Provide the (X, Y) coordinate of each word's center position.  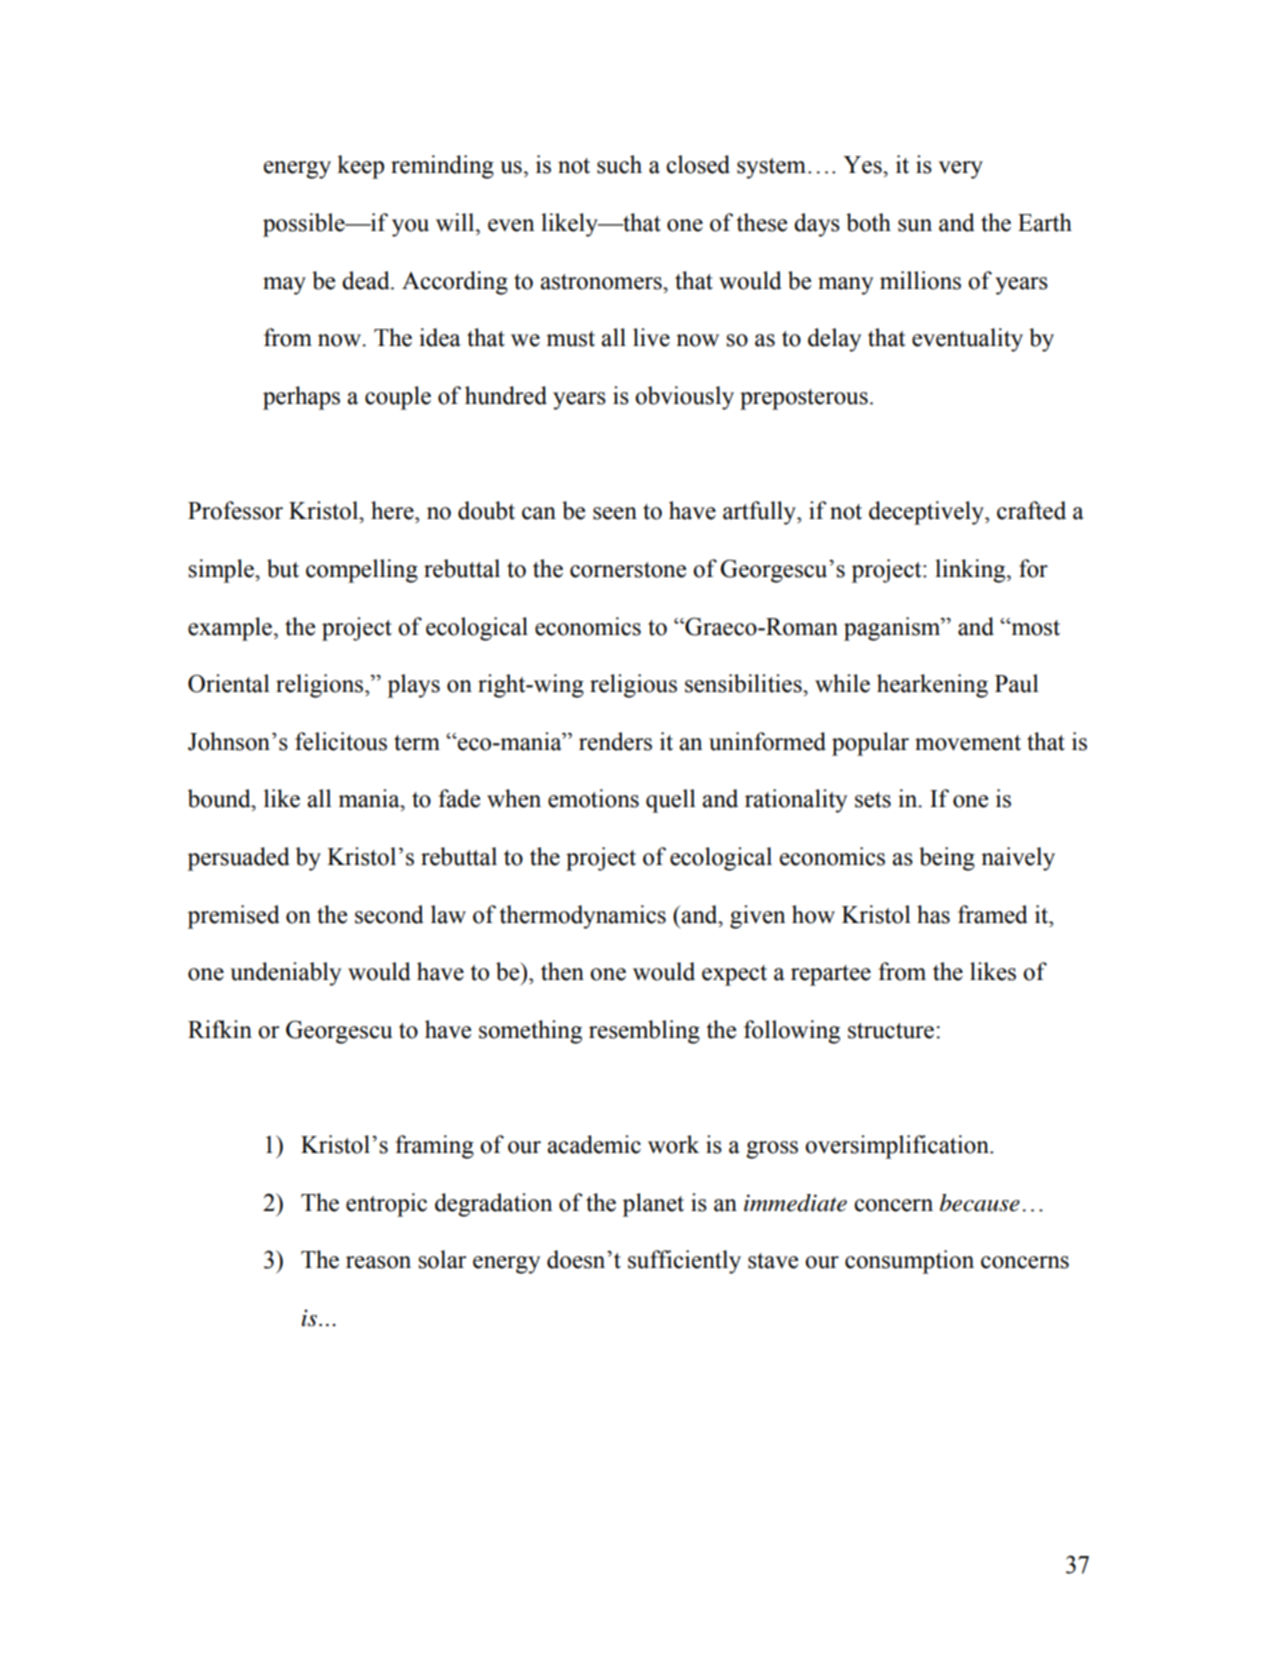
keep (360, 167)
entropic (386, 1205)
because (980, 1203)
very (960, 170)
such (619, 164)
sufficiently (684, 1262)
